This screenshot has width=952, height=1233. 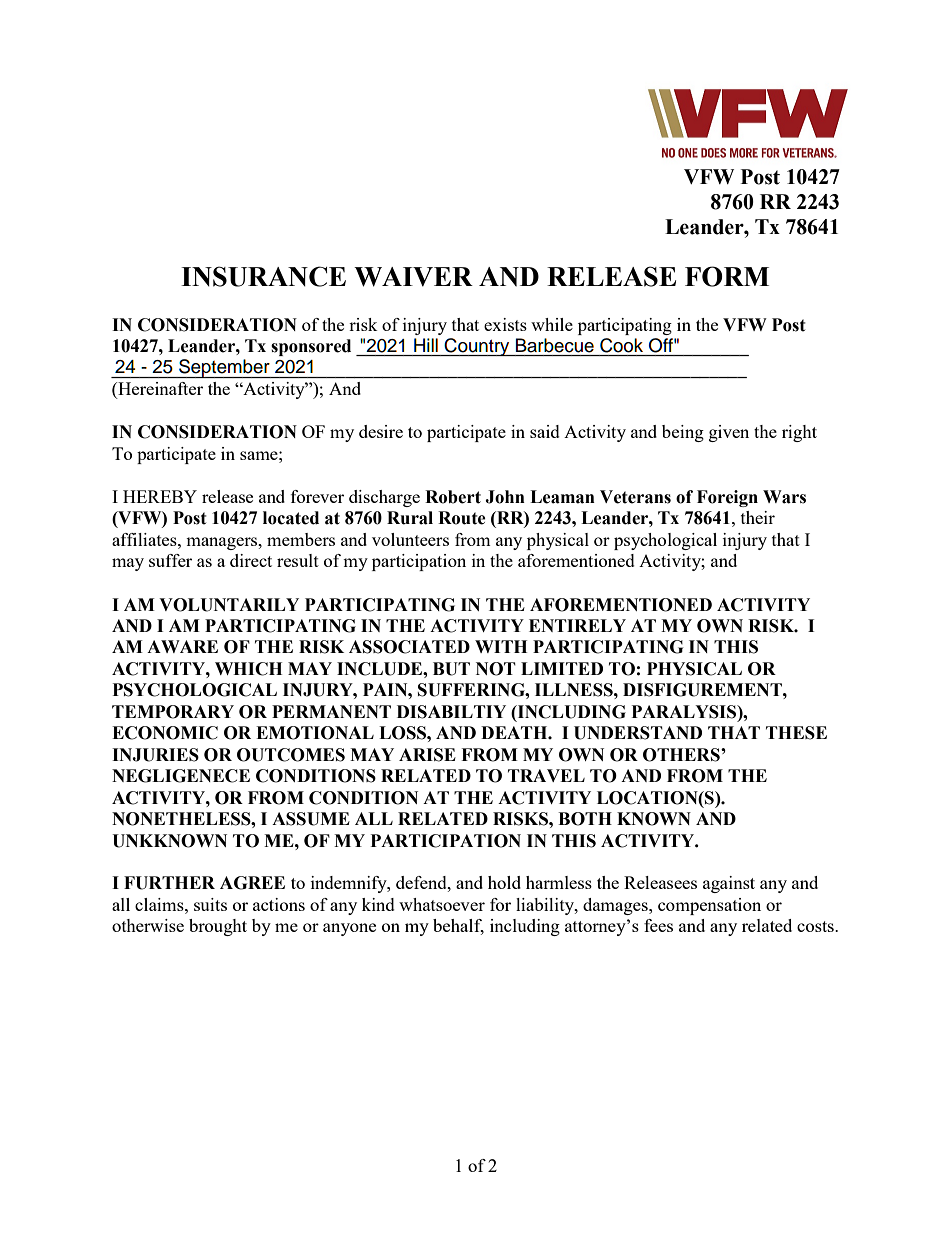 What do you see at coordinates (727, 276) in the screenshot?
I see `FORM` at bounding box center [727, 276].
